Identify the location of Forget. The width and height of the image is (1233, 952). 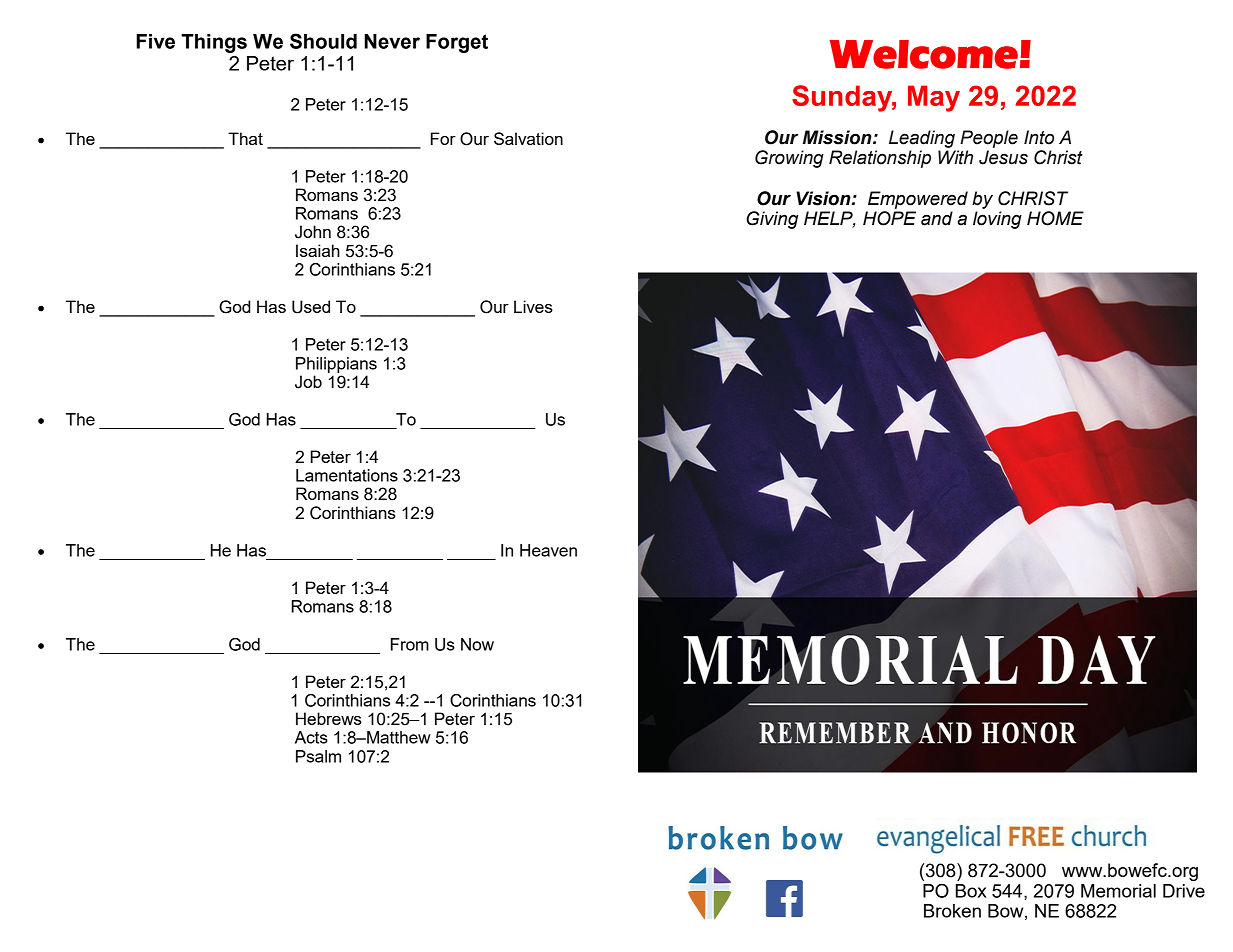
(457, 43).
